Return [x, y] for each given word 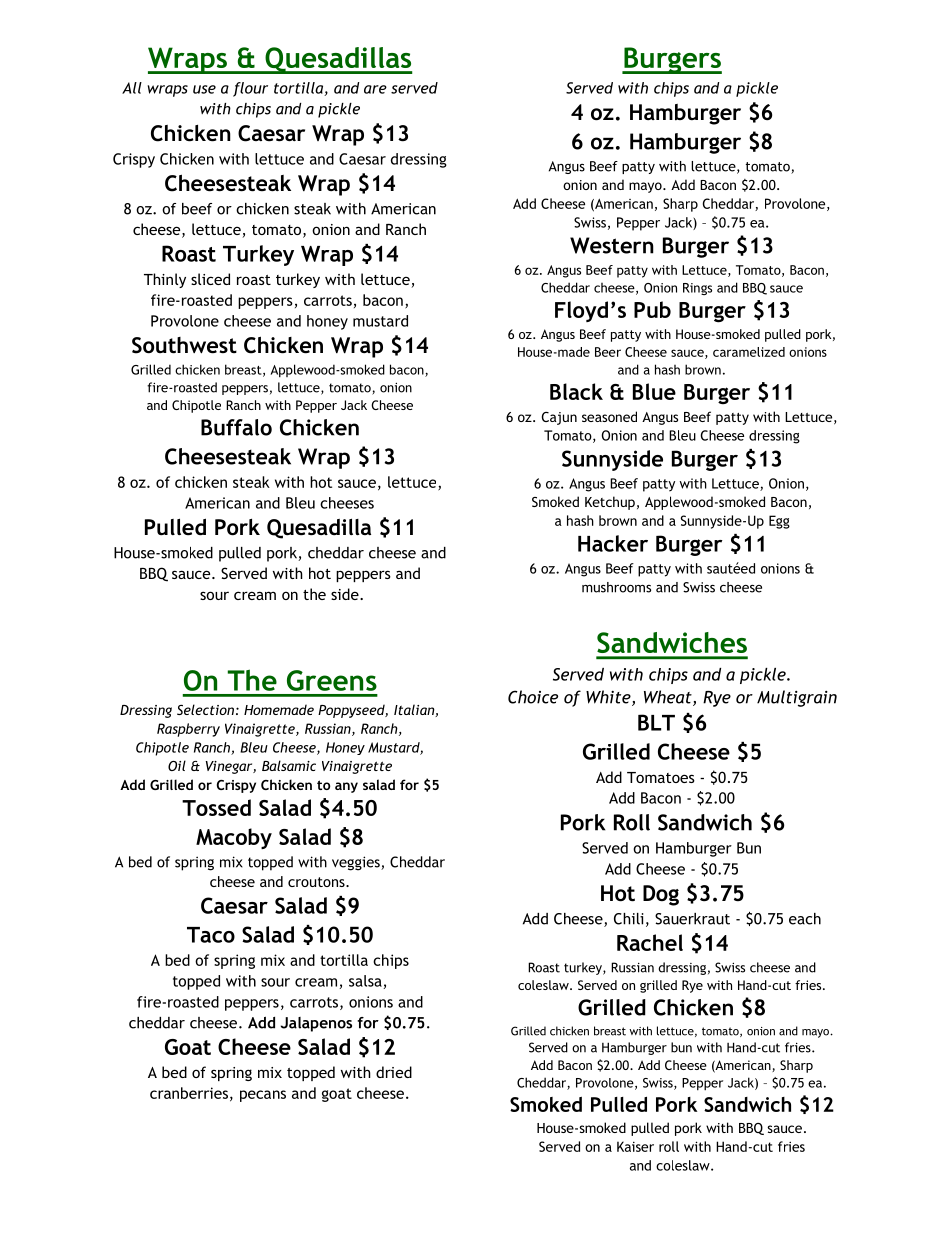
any [346, 787]
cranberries [189, 1093]
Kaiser [635, 1146]
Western [612, 245]
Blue [654, 391]
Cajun [559, 418]
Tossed [216, 807]
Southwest [184, 345]
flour [250, 89]
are [375, 89]
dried [394, 1072]
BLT [656, 722]
